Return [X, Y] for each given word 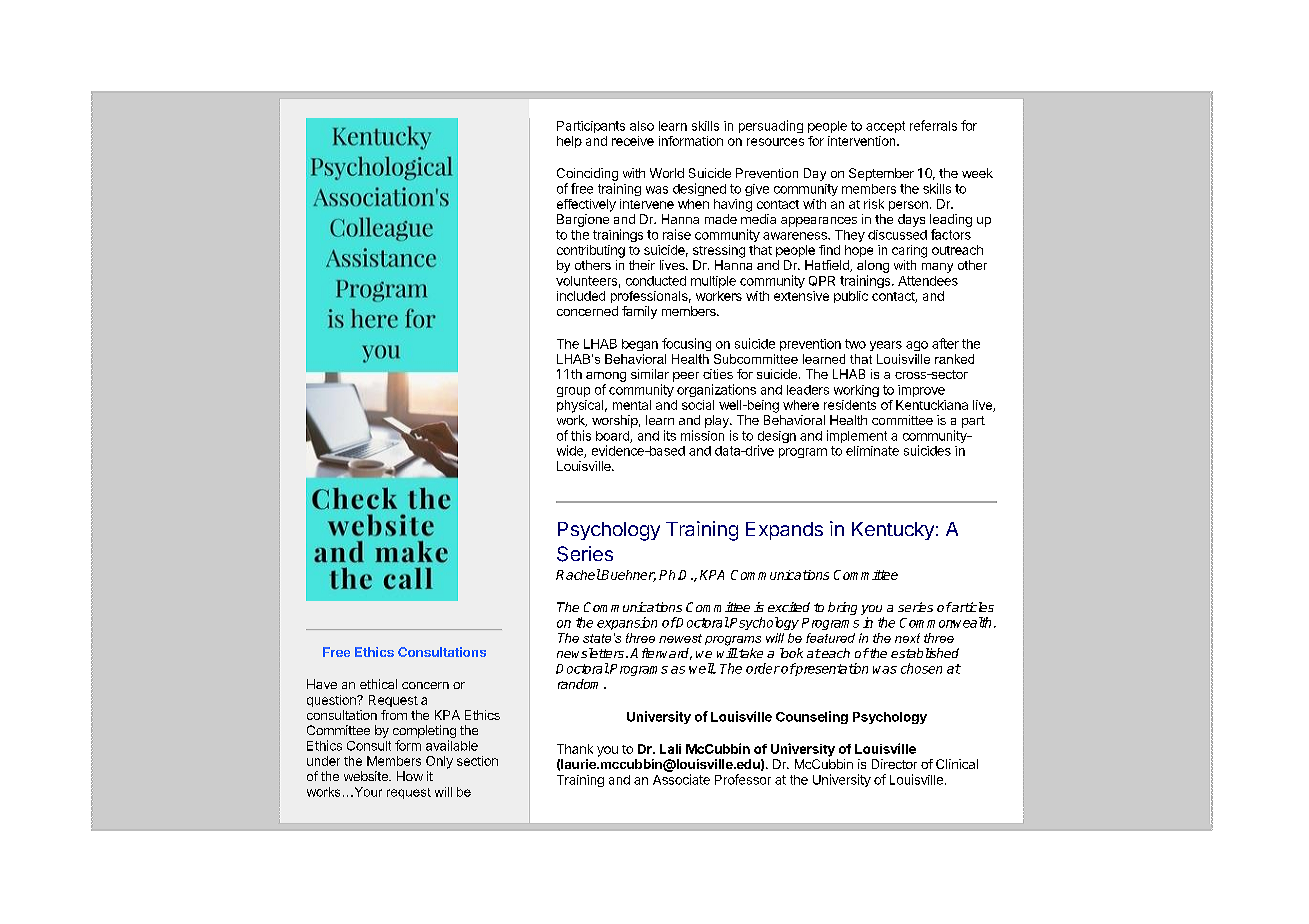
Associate [681, 779]
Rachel [578, 574]
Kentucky [893, 531]
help [569, 142]
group [573, 392]
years [886, 346]
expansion [627, 623]
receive [633, 141]
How [410, 776]
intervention [863, 141]
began [640, 345]
